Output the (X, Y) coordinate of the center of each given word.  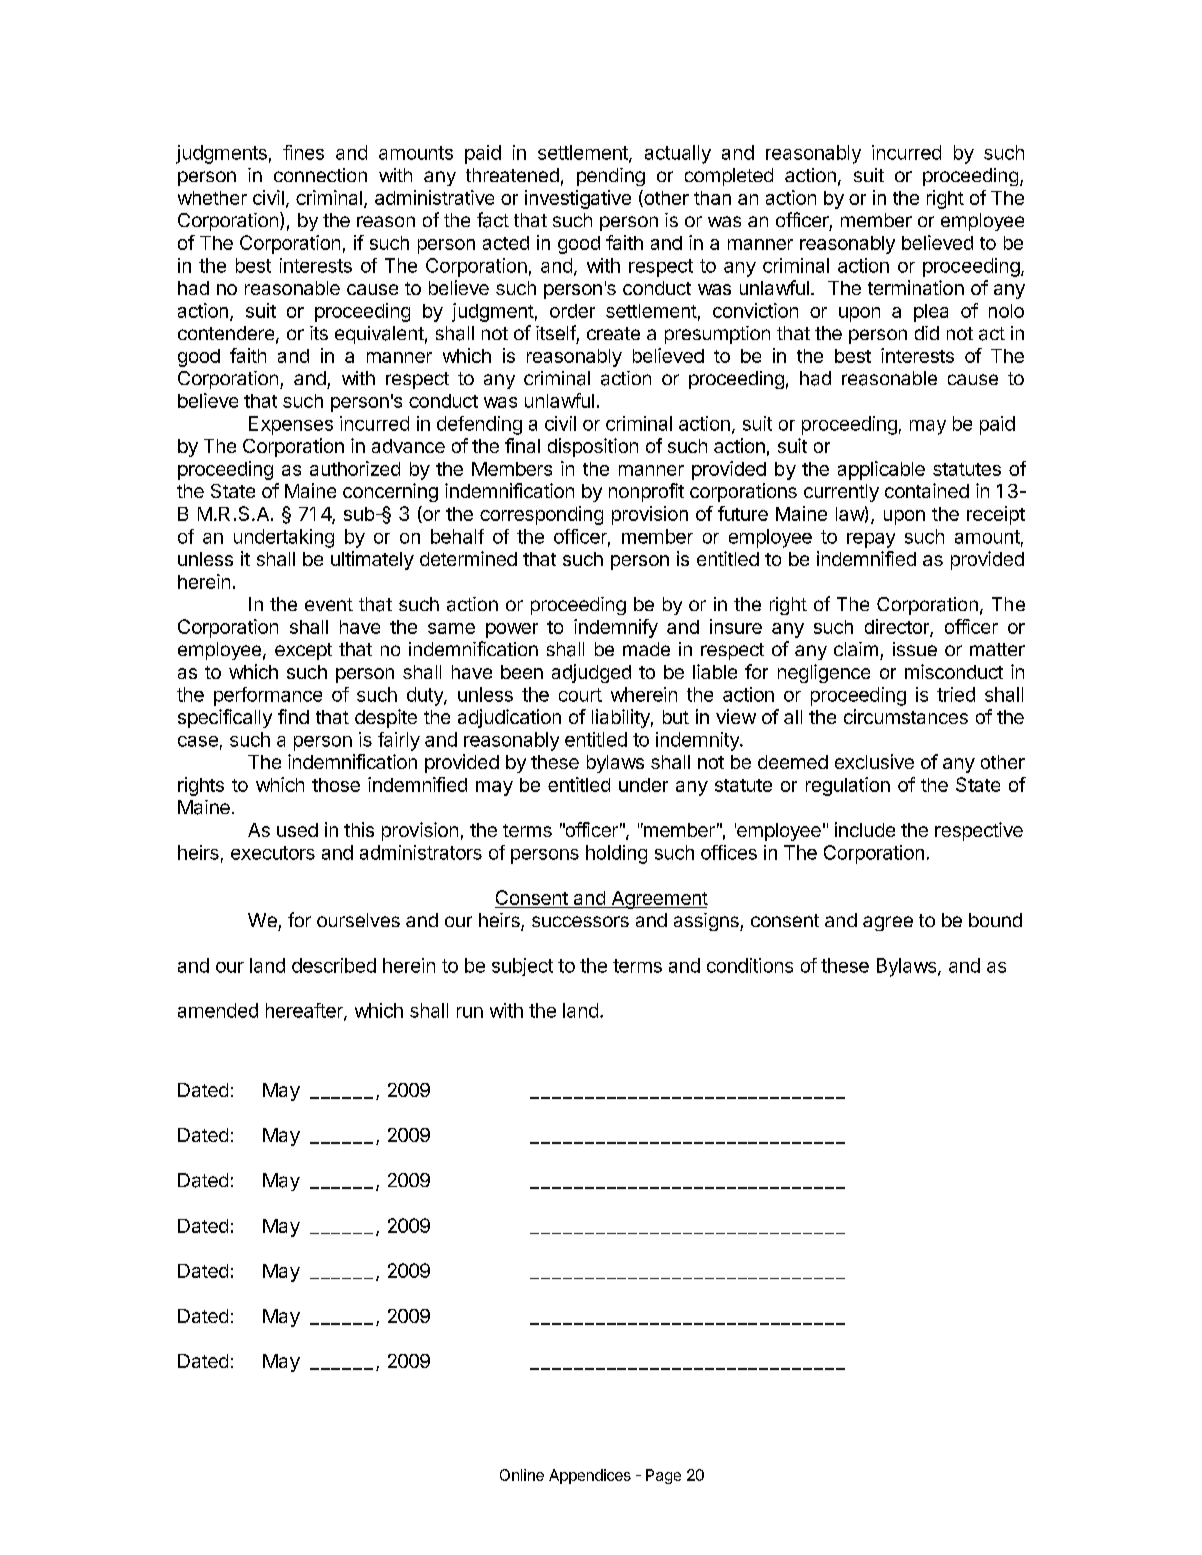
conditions (750, 965)
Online (522, 1475)
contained (927, 490)
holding (616, 854)
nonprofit (646, 492)
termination (916, 287)
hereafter (305, 1011)
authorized (355, 468)
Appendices (590, 1476)
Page (663, 1476)
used (297, 830)
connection (320, 175)
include (865, 829)
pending (611, 177)
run (470, 1012)
